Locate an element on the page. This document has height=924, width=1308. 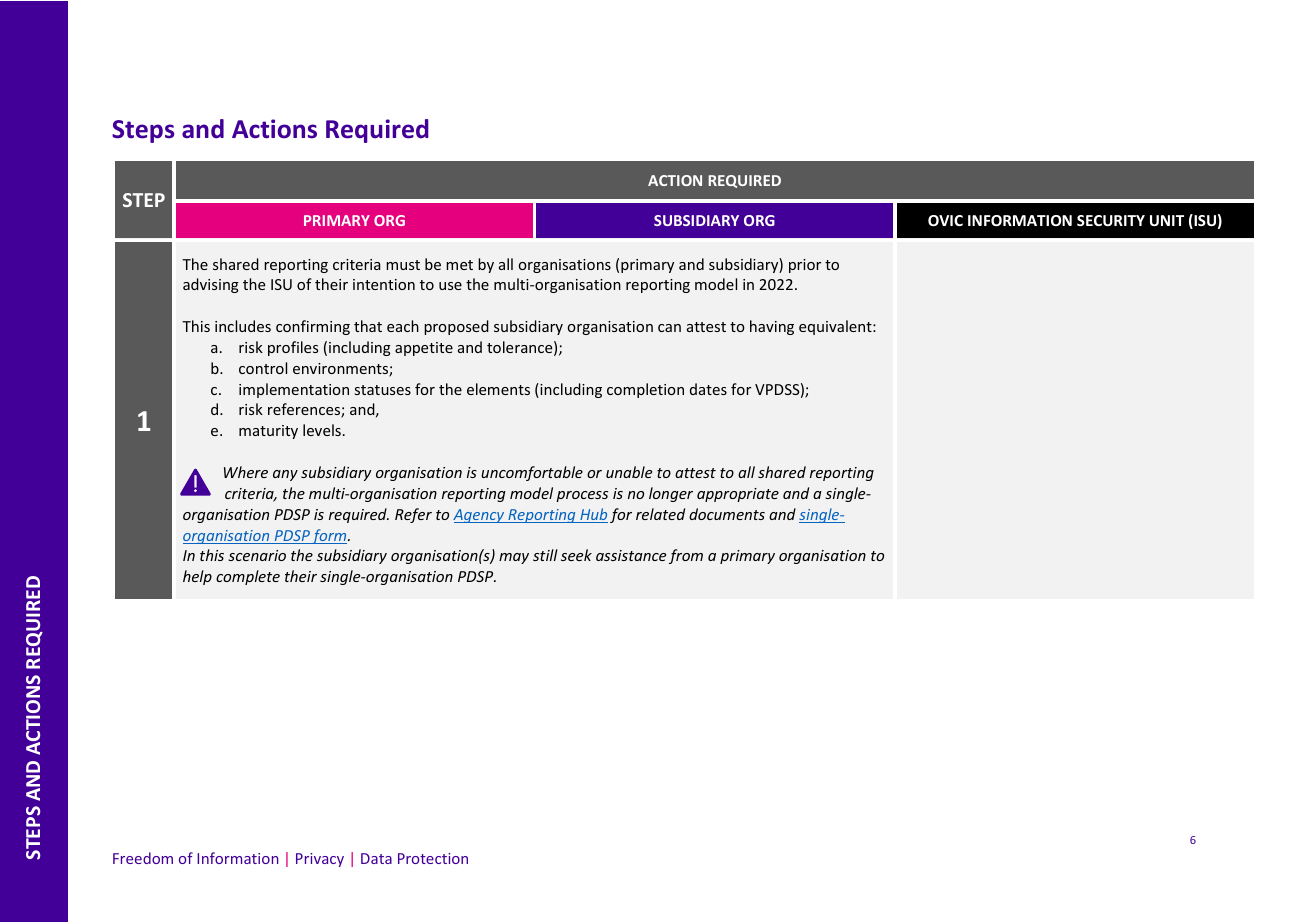
documents is located at coordinates (727, 514).
